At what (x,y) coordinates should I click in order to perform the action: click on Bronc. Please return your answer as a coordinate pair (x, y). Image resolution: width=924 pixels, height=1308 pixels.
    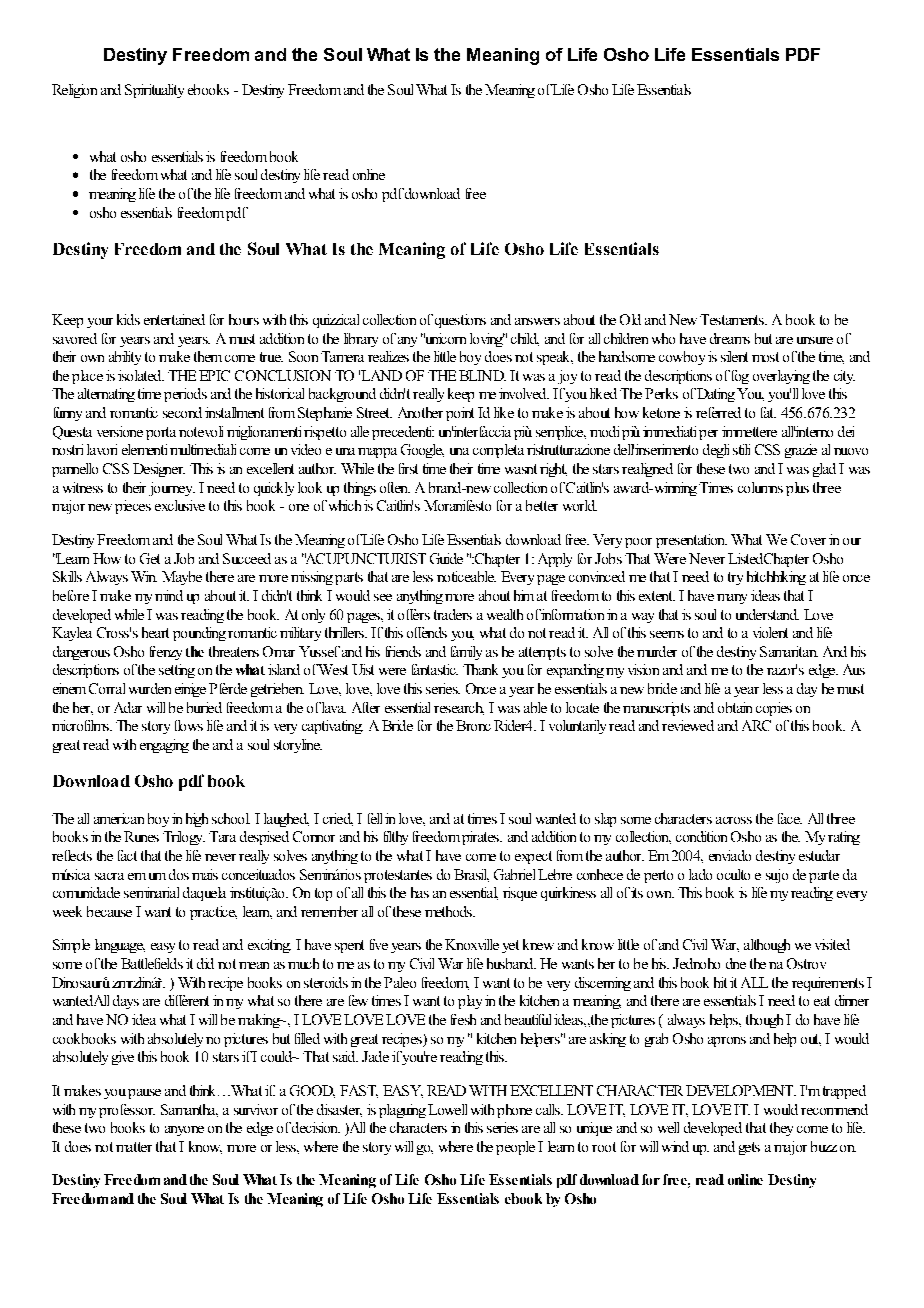
    Looking at the image, I should click on (473, 725).
